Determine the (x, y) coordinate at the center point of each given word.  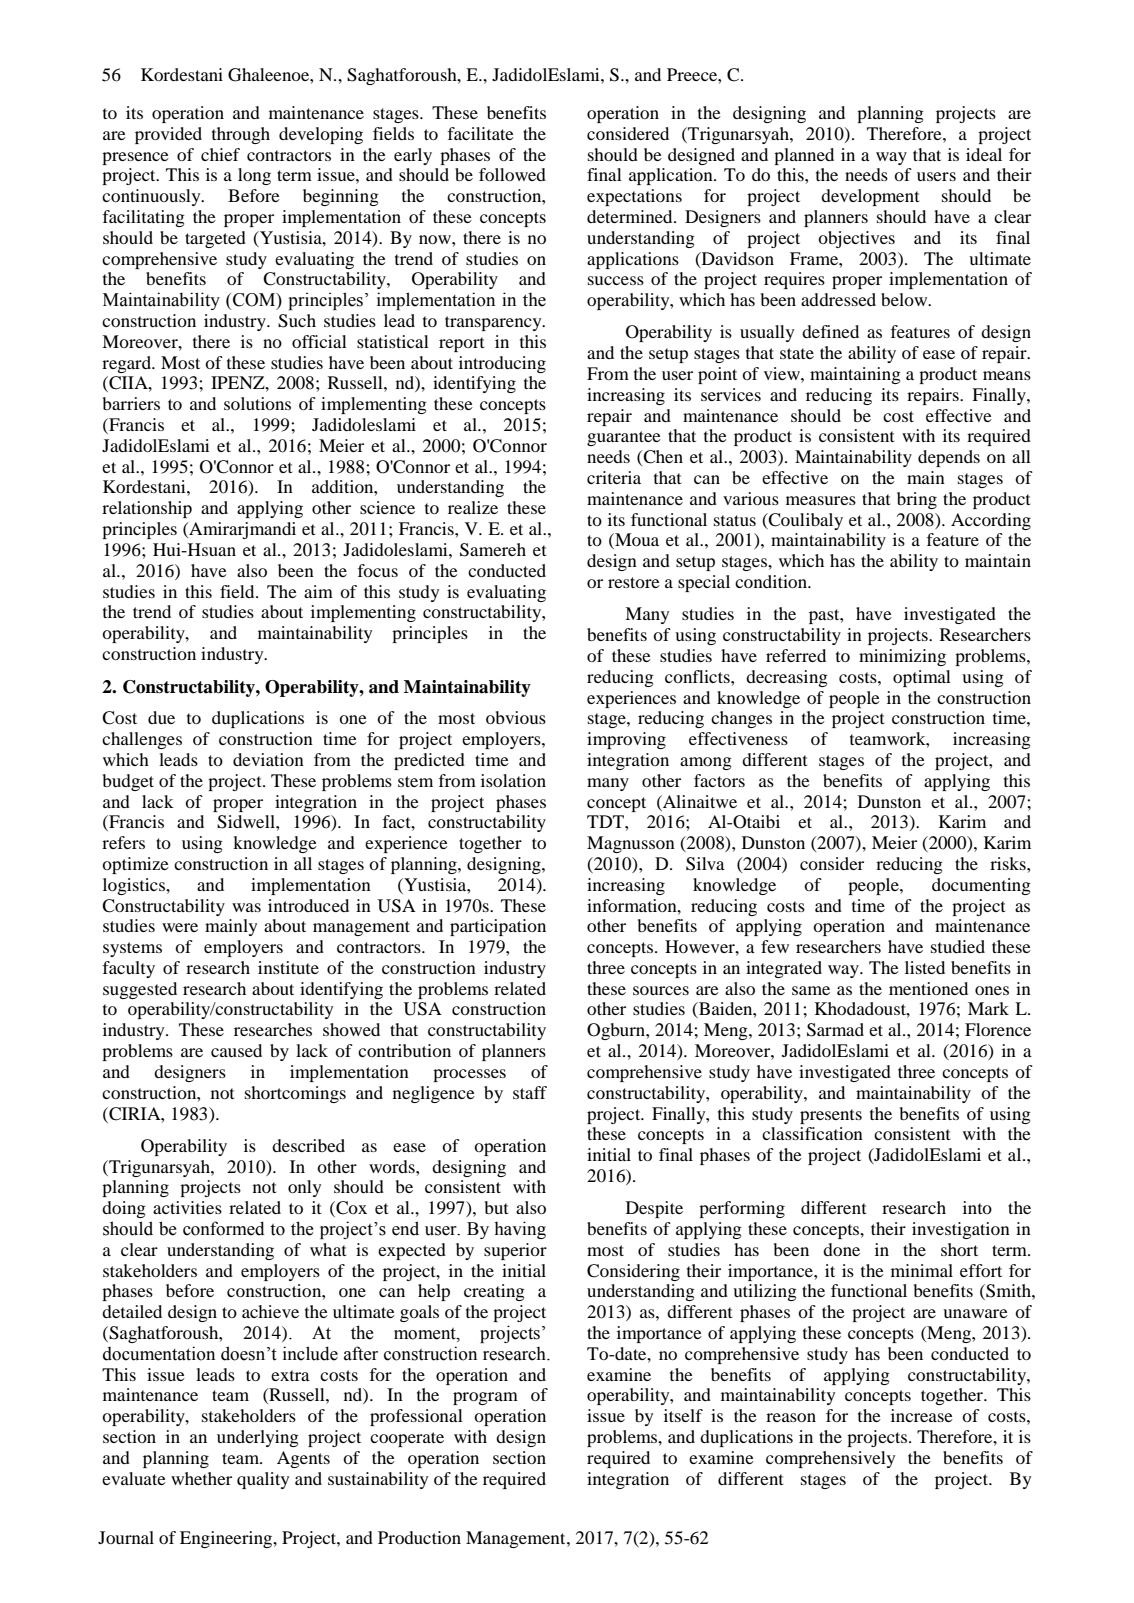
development (870, 197)
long (254, 176)
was (246, 907)
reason (791, 1417)
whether (201, 1478)
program (485, 1398)
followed (512, 174)
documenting (981, 886)
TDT (606, 821)
